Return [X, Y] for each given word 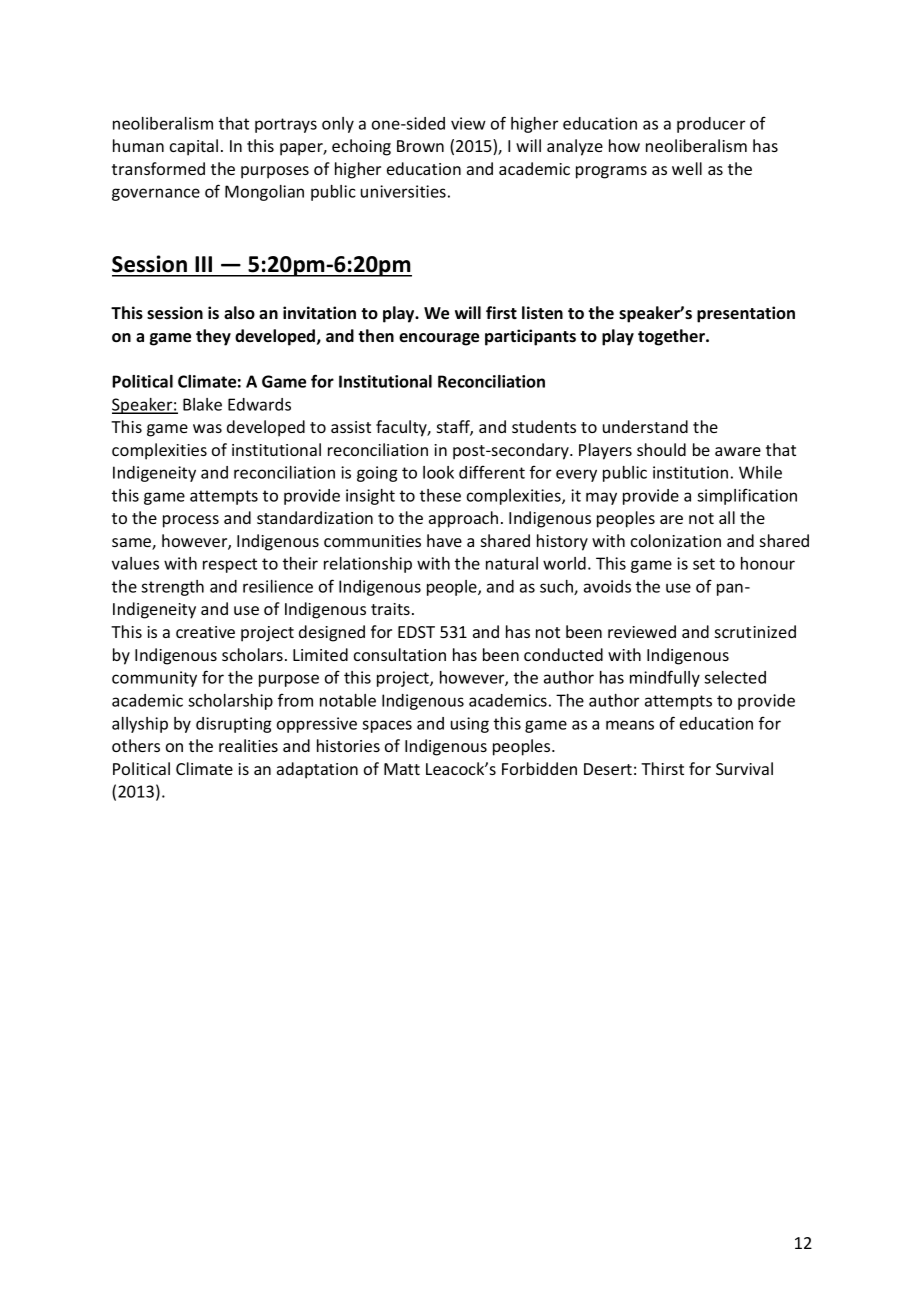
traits [390, 609]
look [438, 472]
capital [194, 147]
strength [172, 588]
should [661, 449]
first [501, 313]
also [239, 313]
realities [248, 745]
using [470, 725]
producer [711, 125]
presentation [746, 314]
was [207, 428]
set [704, 564]
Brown [420, 146]
